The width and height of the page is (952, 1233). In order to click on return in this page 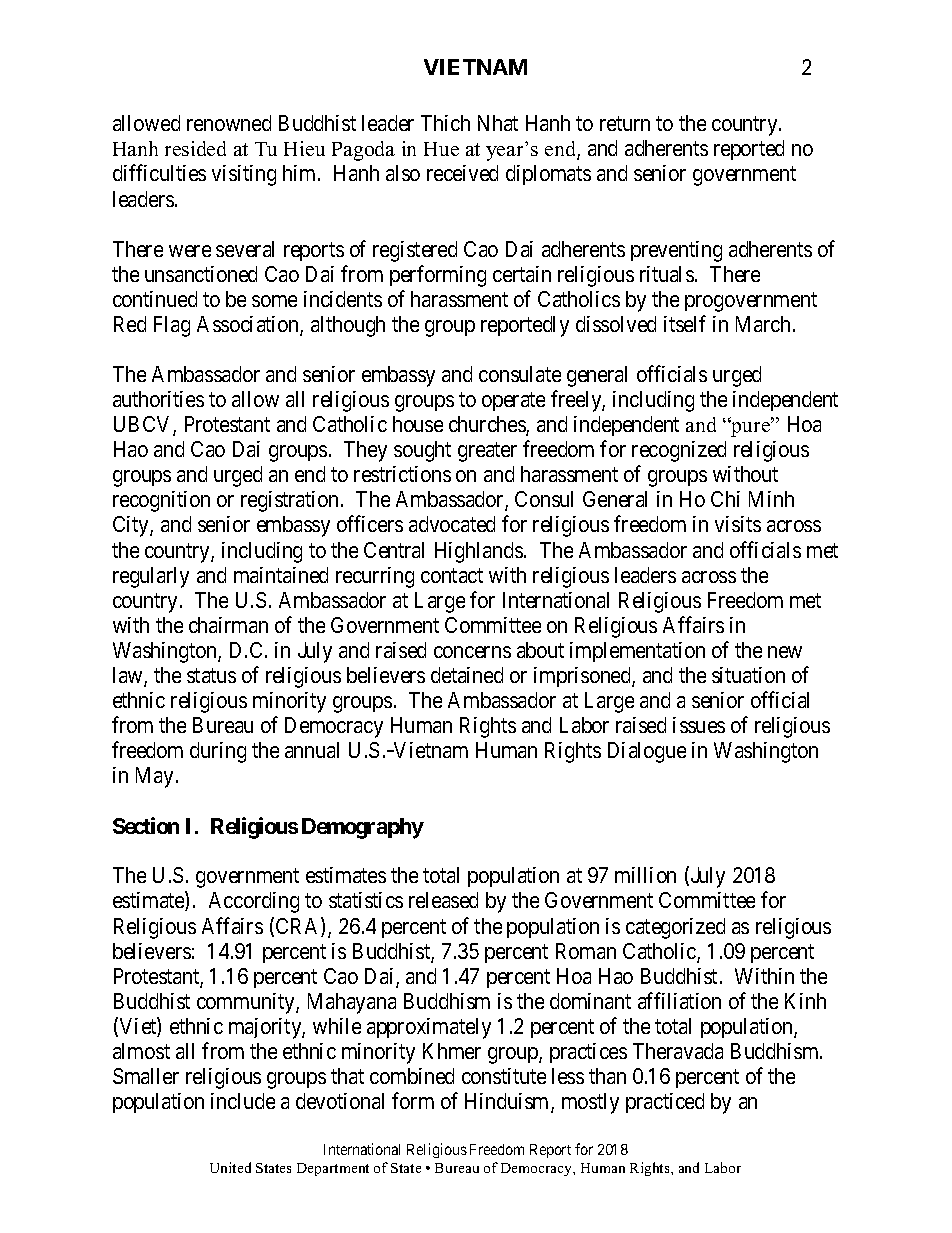, I will do `click(625, 124)`.
